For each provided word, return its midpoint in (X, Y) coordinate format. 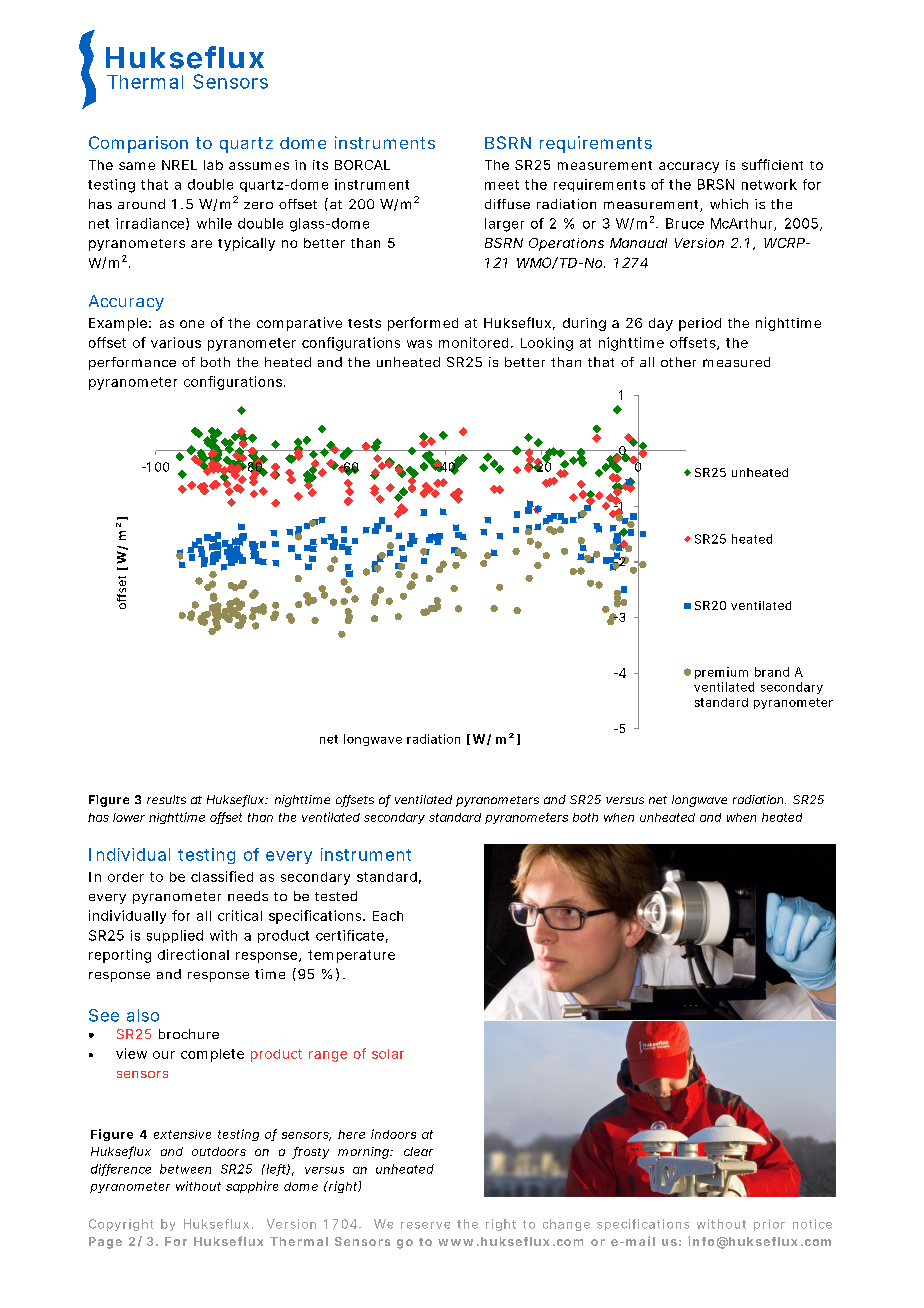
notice (812, 1224)
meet (502, 185)
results (166, 799)
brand (772, 672)
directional (193, 954)
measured (736, 362)
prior (769, 1225)
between (185, 1169)
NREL (179, 165)
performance (132, 363)
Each (388, 916)
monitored (473, 342)
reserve (425, 1225)
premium (721, 673)
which (729, 204)
